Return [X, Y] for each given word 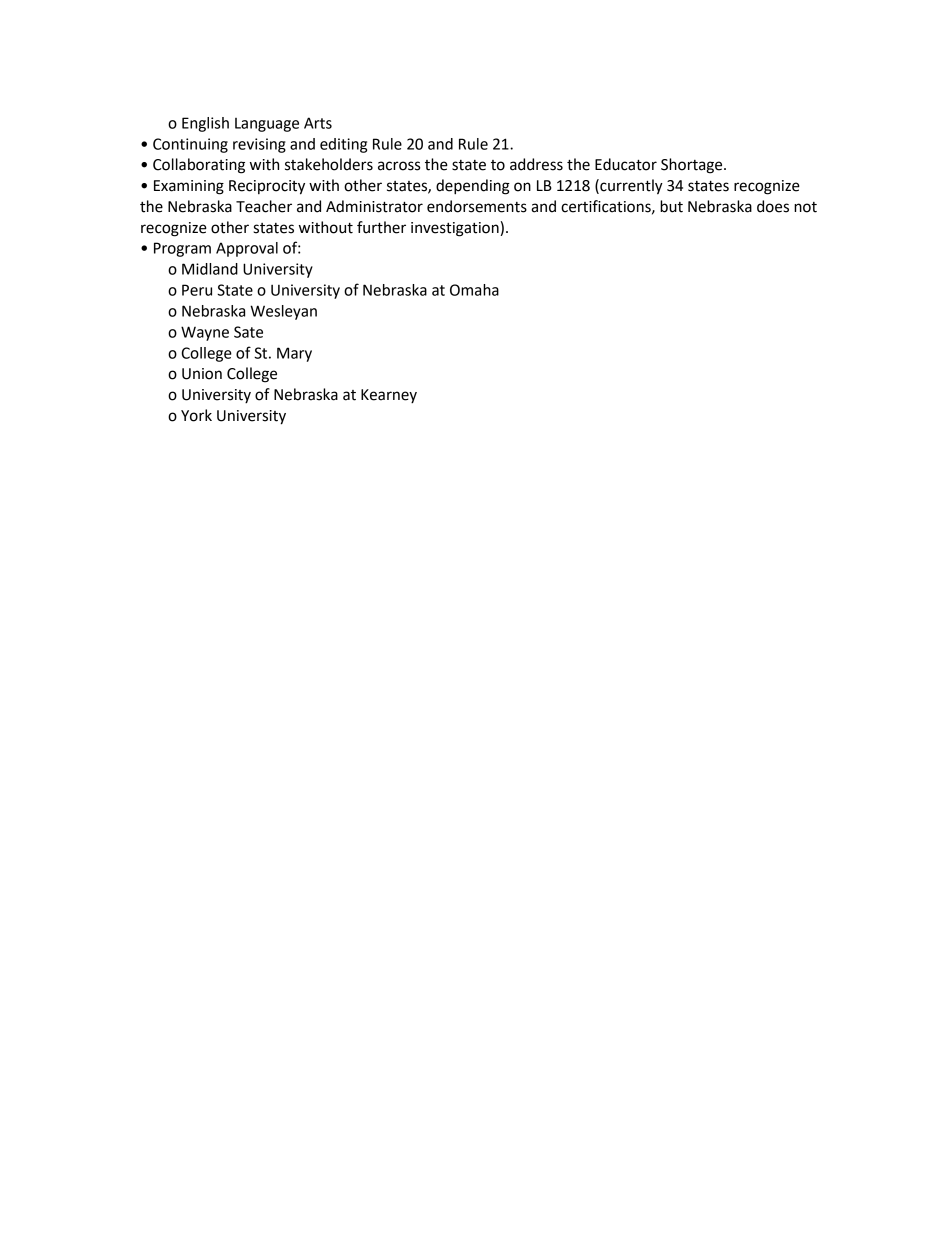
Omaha [474, 290]
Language [267, 125]
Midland [210, 269]
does [773, 206]
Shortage [693, 166]
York [196, 415]
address [536, 164]
